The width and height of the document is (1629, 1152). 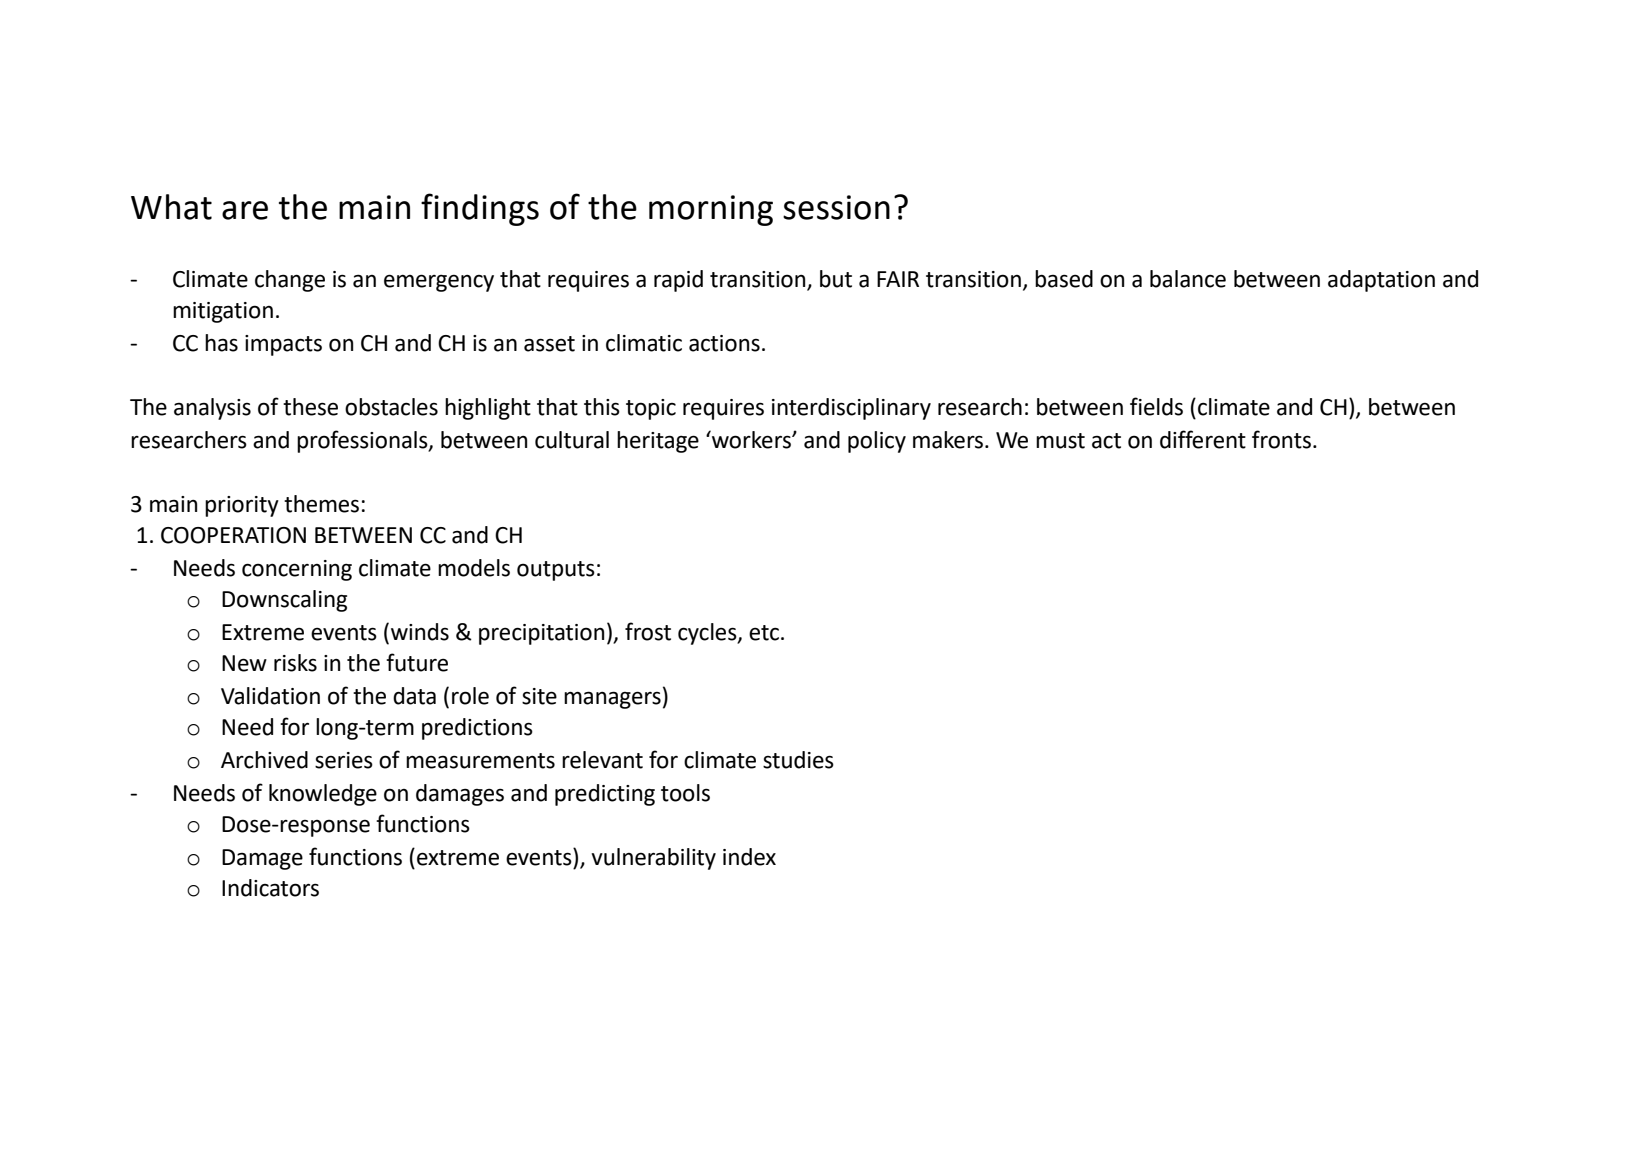 What do you see at coordinates (1203, 439) in the document?
I see `different` at bounding box center [1203, 439].
